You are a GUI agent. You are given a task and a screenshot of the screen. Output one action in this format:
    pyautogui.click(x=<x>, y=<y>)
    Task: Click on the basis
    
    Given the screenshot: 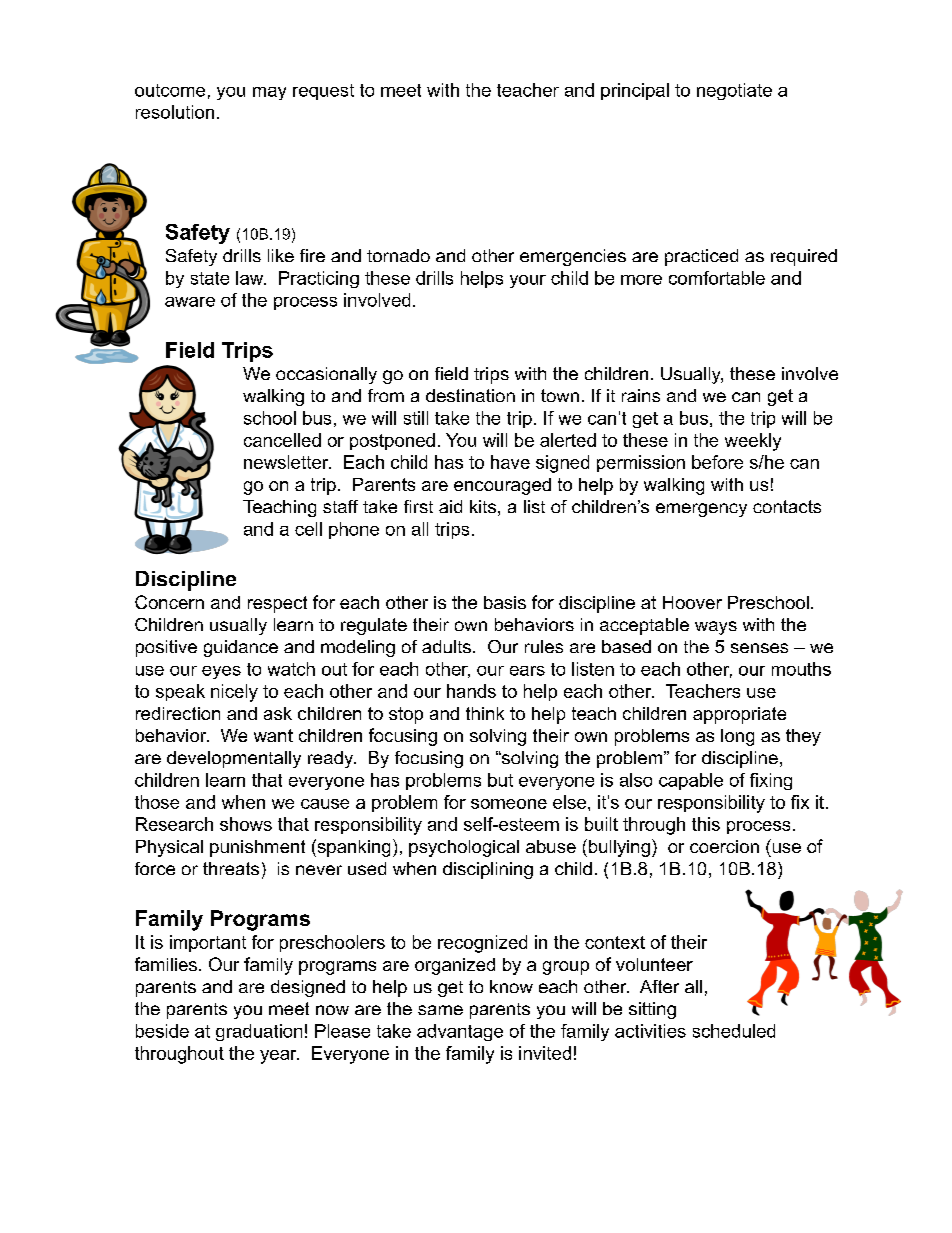 What is the action you would take?
    pyautogui.click(x=505, y=602)
